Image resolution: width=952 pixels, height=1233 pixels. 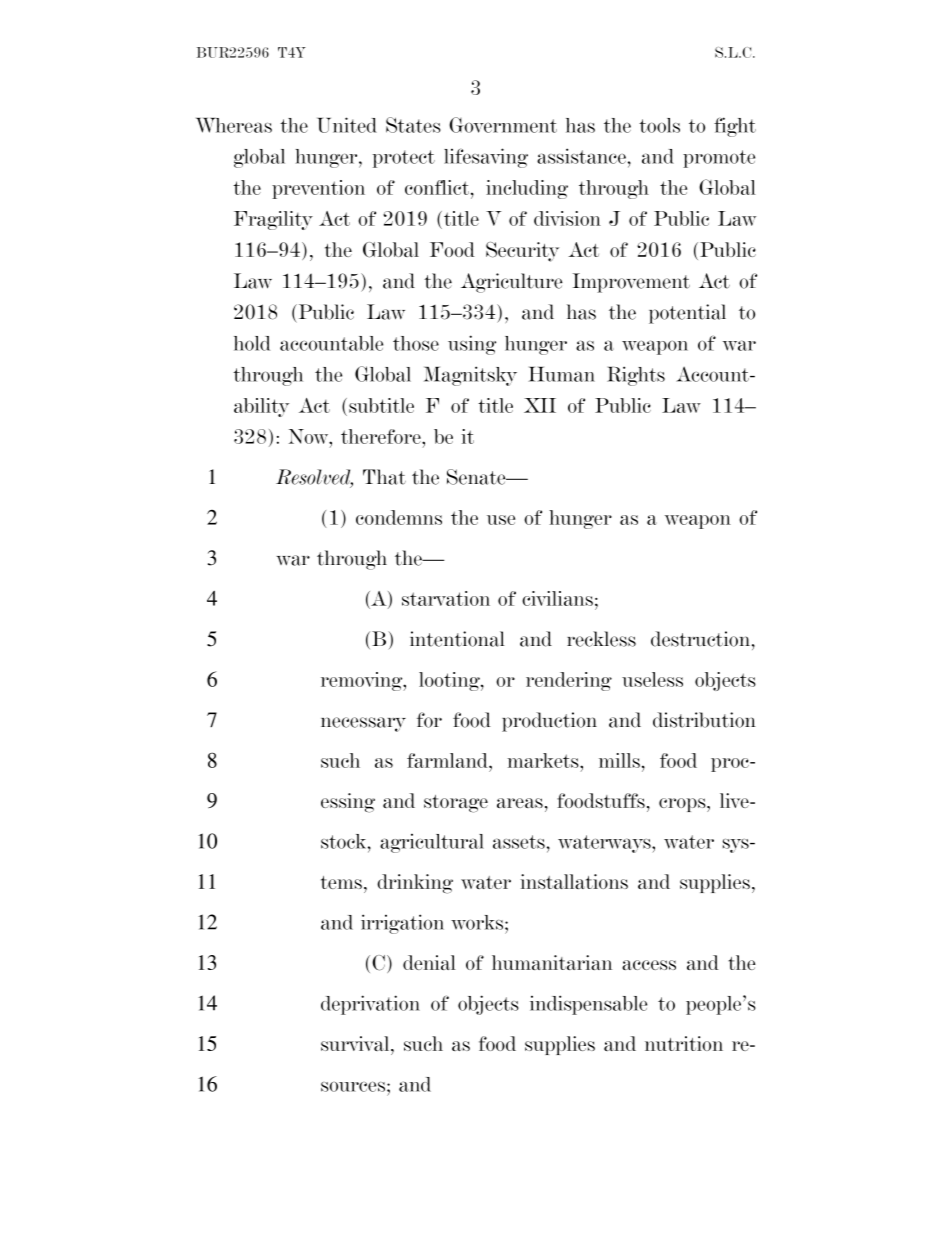 What do you see at coordinates (446, 598) in the page?
I see `starvation` at bounding box center [446, 598].
